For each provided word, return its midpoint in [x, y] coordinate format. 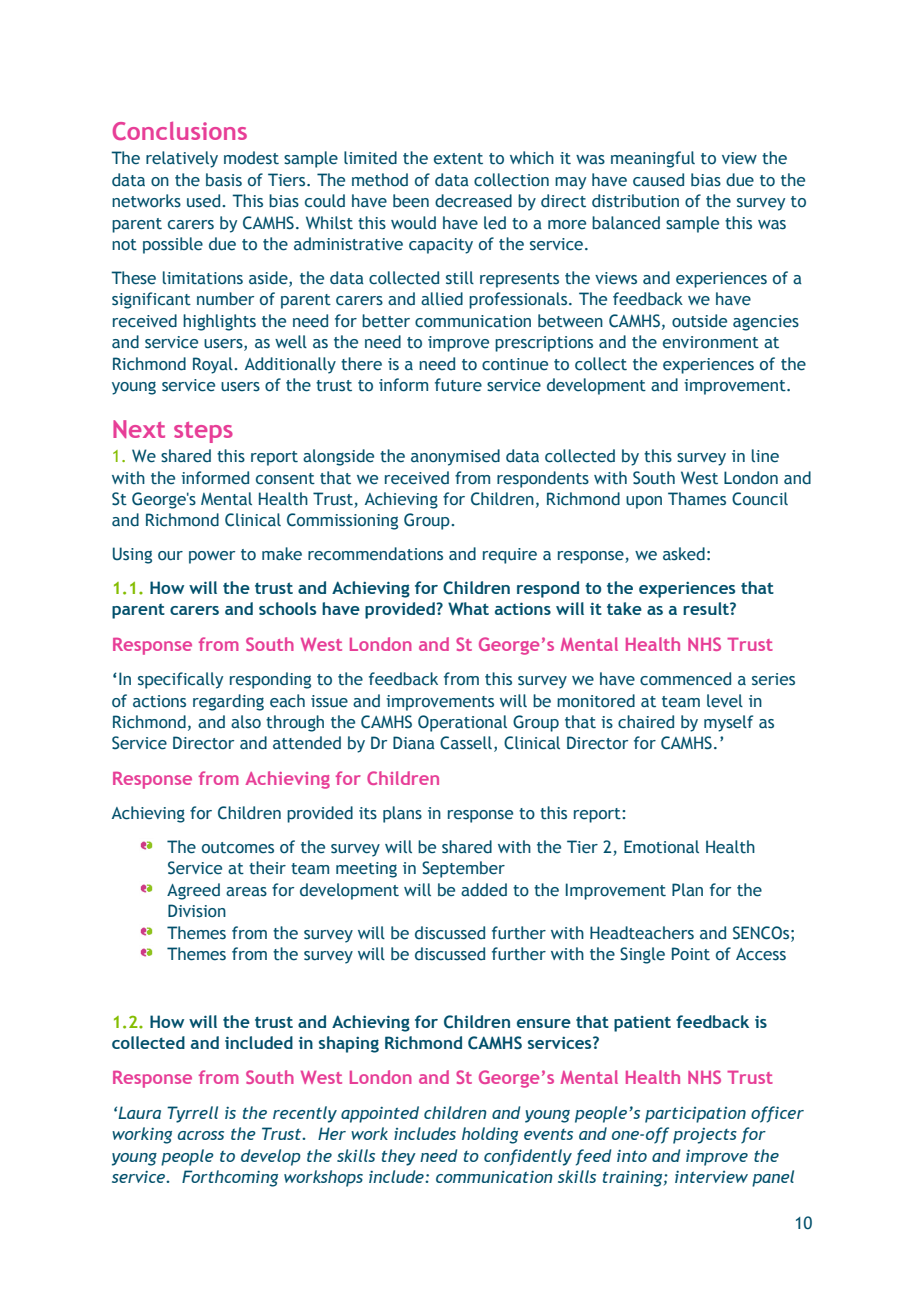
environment [711, 342]
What [468, 608]
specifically [180, 680]
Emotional [661, 847]
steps [203, 432]
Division [197, 911]
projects [705, 1136]
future [458, 385]
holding [490, 1135]
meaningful [653, 159]
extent [458, 159]
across [201, 1135]
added [484, 890]
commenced [685, 679]
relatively [182, 159]
